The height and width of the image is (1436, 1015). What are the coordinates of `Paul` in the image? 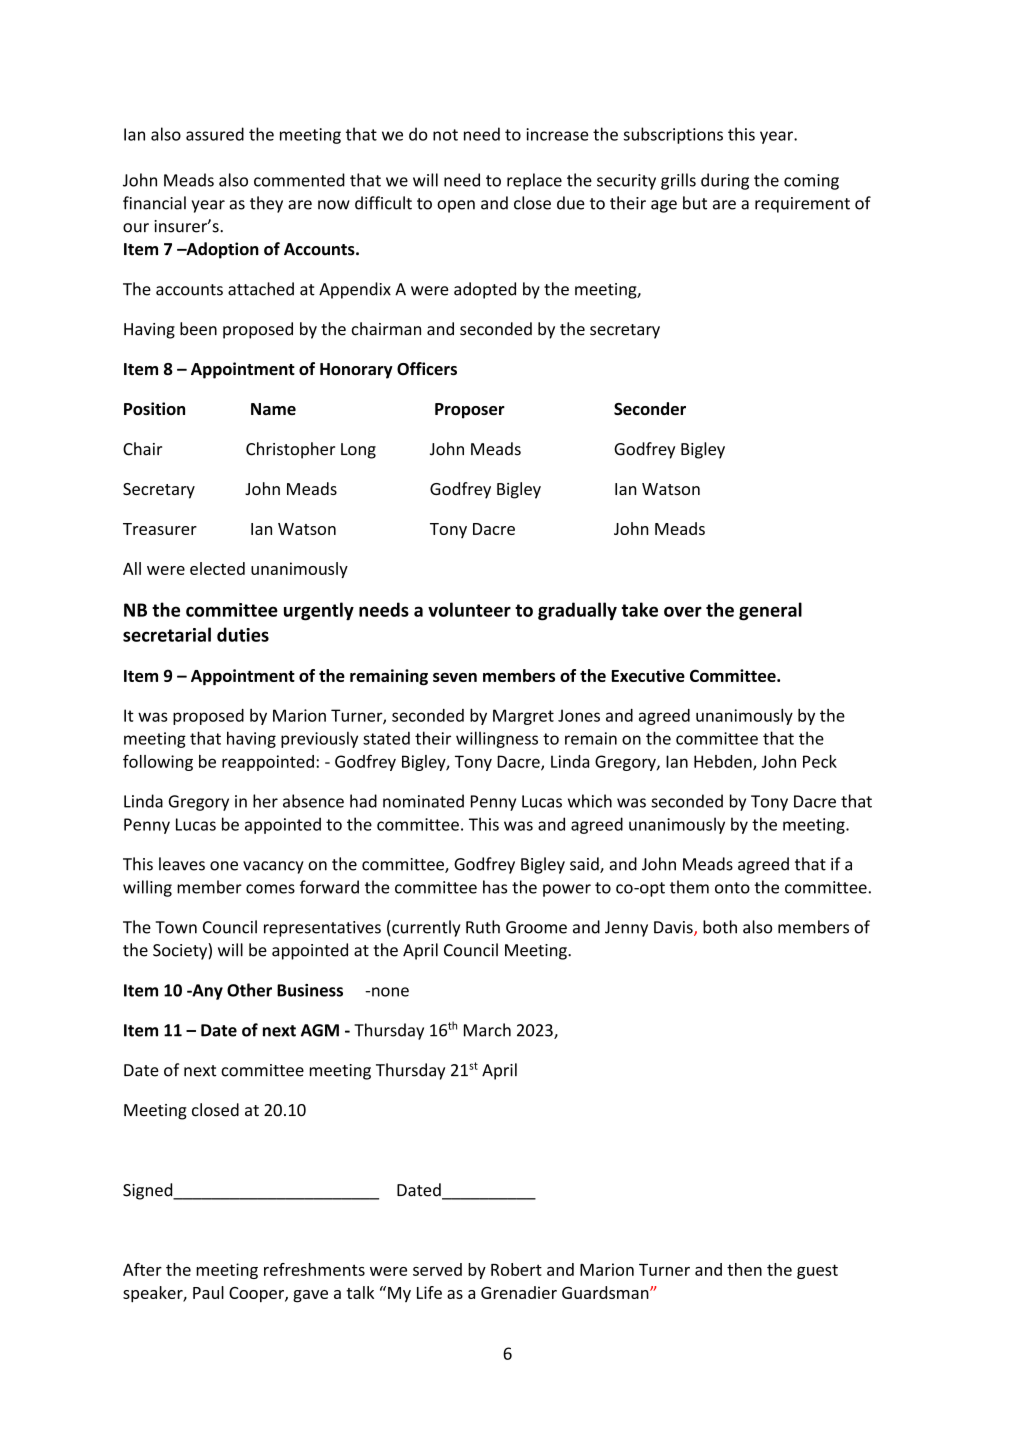 It's located at (208, 1292).
